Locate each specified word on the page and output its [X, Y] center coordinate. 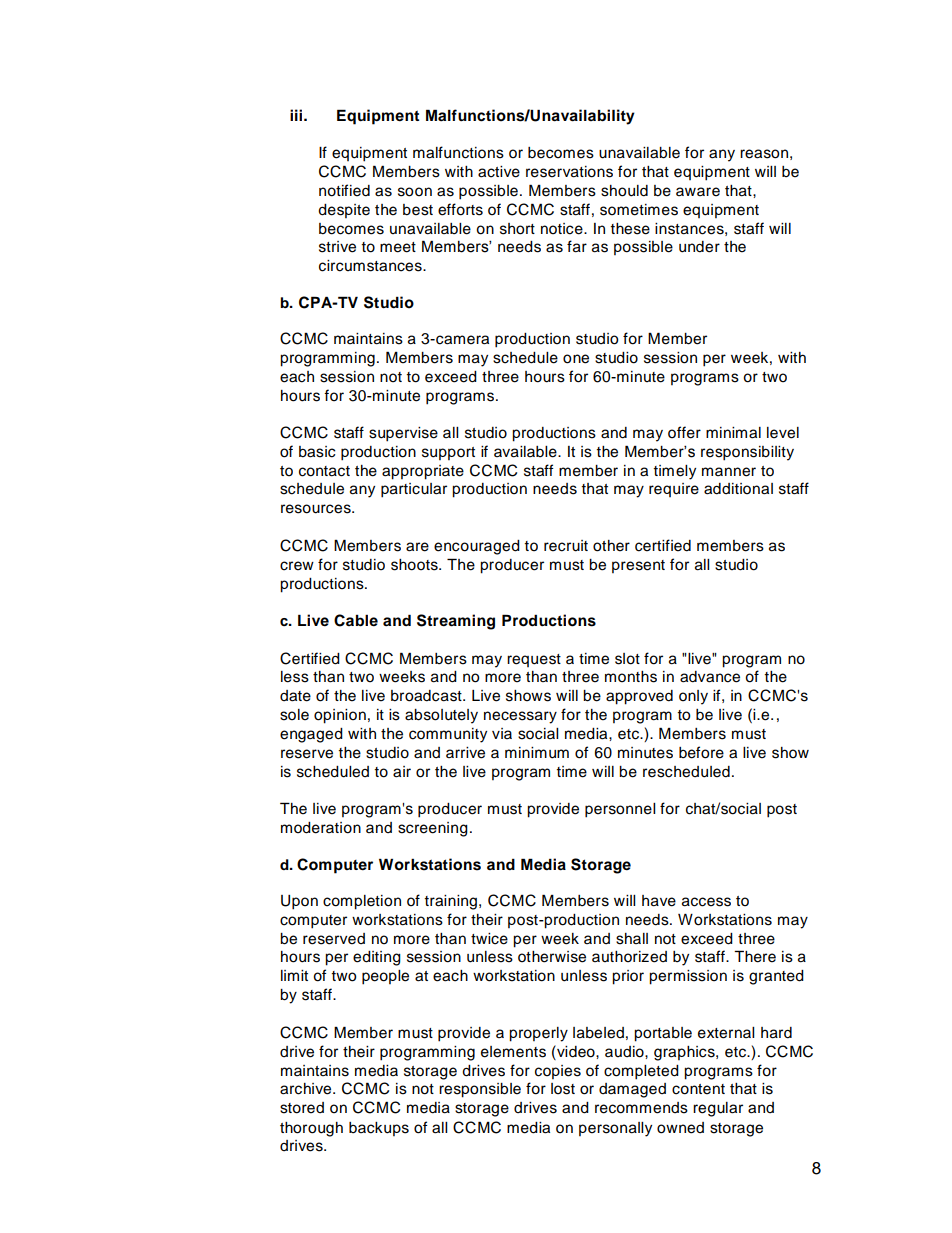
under [699, 247]
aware [698, 192]
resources [317, 509]
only [693, 697]
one [576, 359]
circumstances [371, 266]
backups [379, 1129]
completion [362, 902]
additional [738, 489]
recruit [566, 546]
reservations [569, 172]
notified [344, 190]
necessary [520, 717]
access [706, 902]
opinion [340, 716]
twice [489, 939]
